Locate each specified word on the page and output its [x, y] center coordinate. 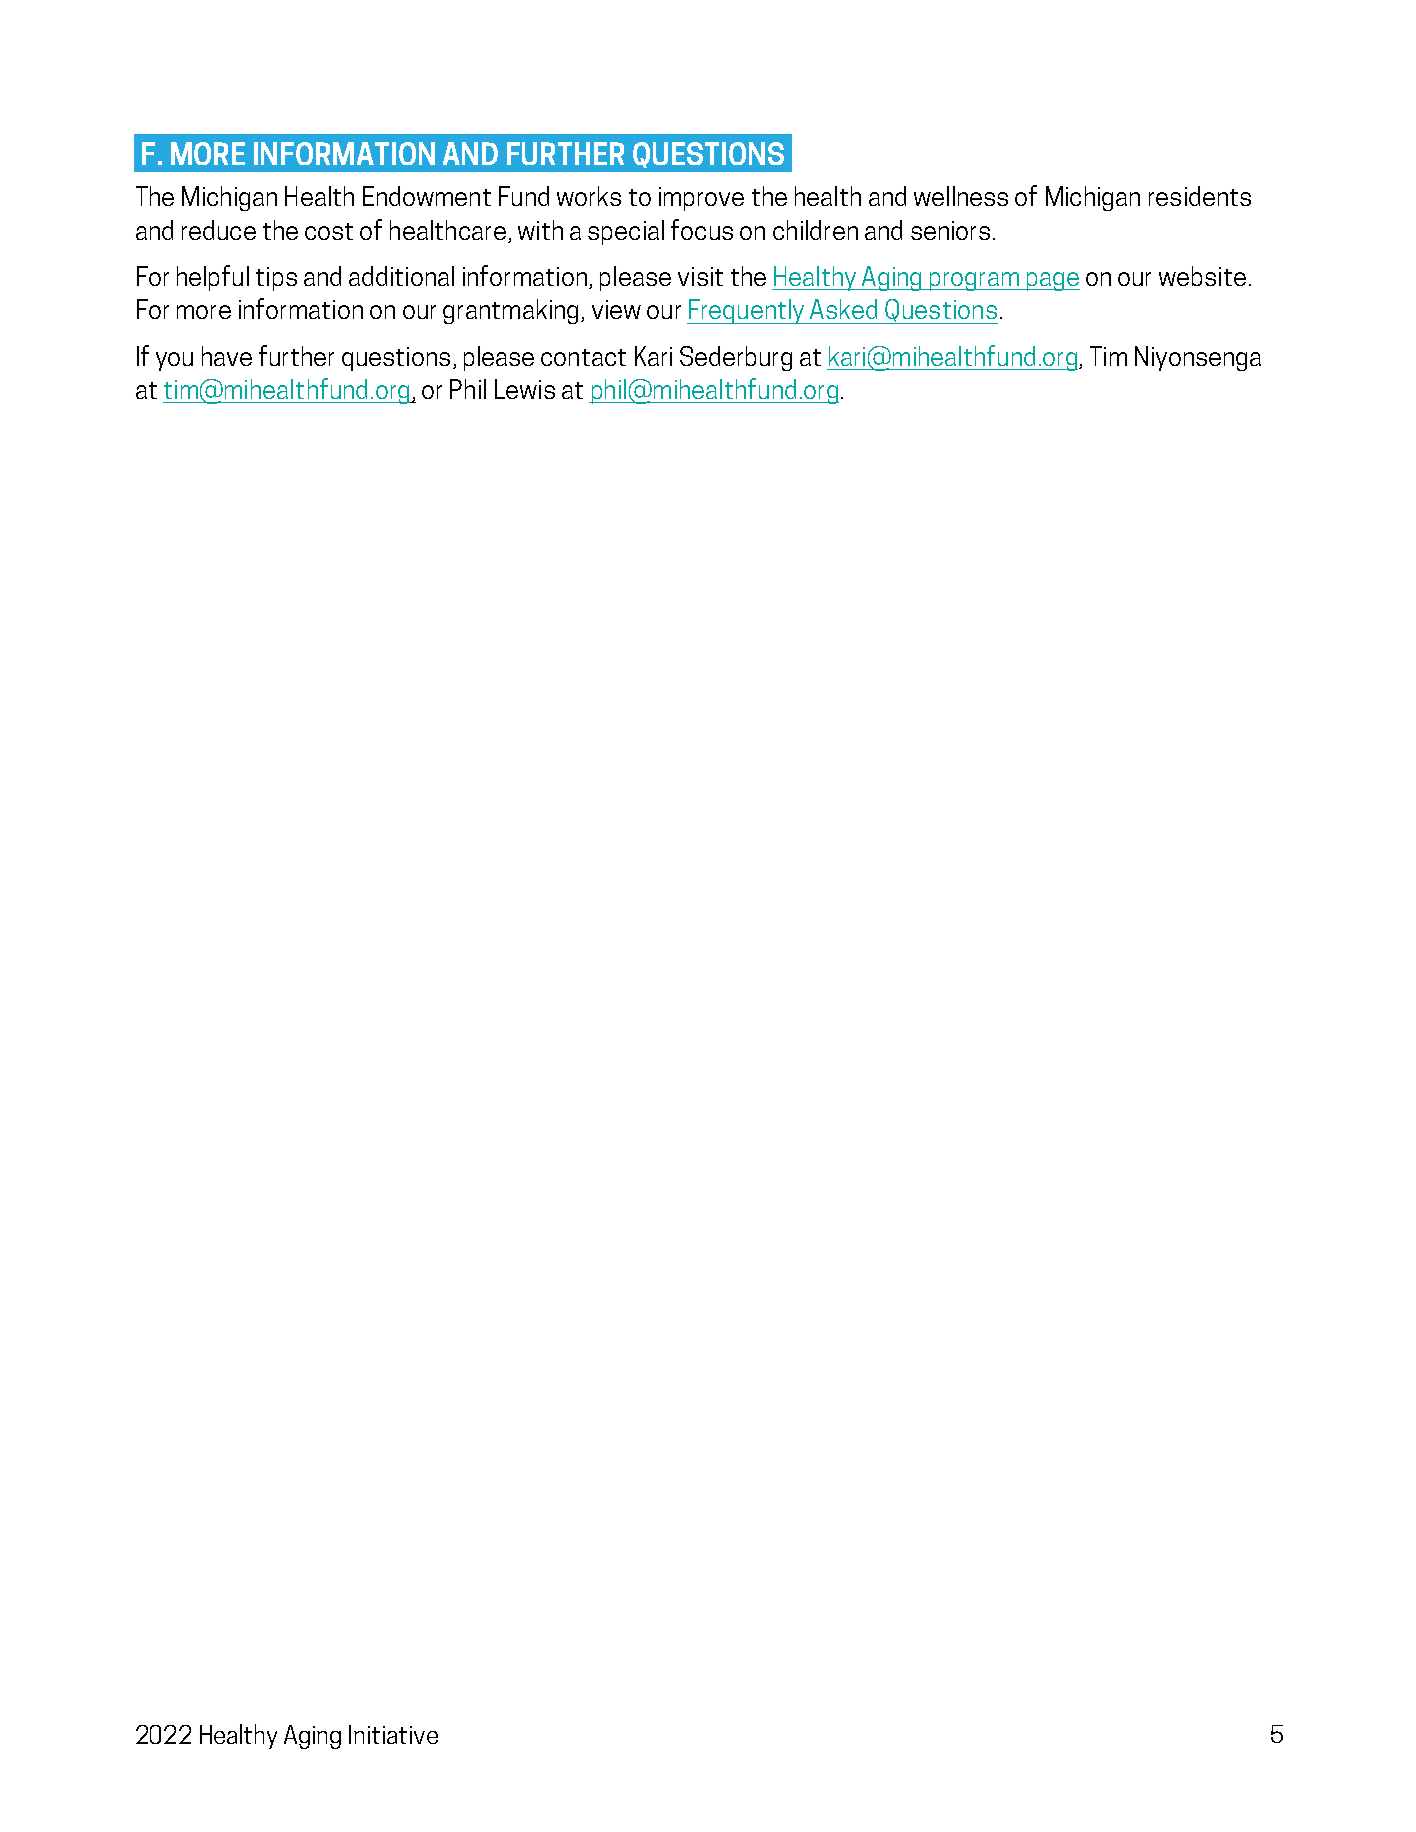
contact [583, 357]
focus [702, 229]
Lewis [525, 389]
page [1052, 281]
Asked [843, 309]
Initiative [393, 1734]
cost [329, 231]
